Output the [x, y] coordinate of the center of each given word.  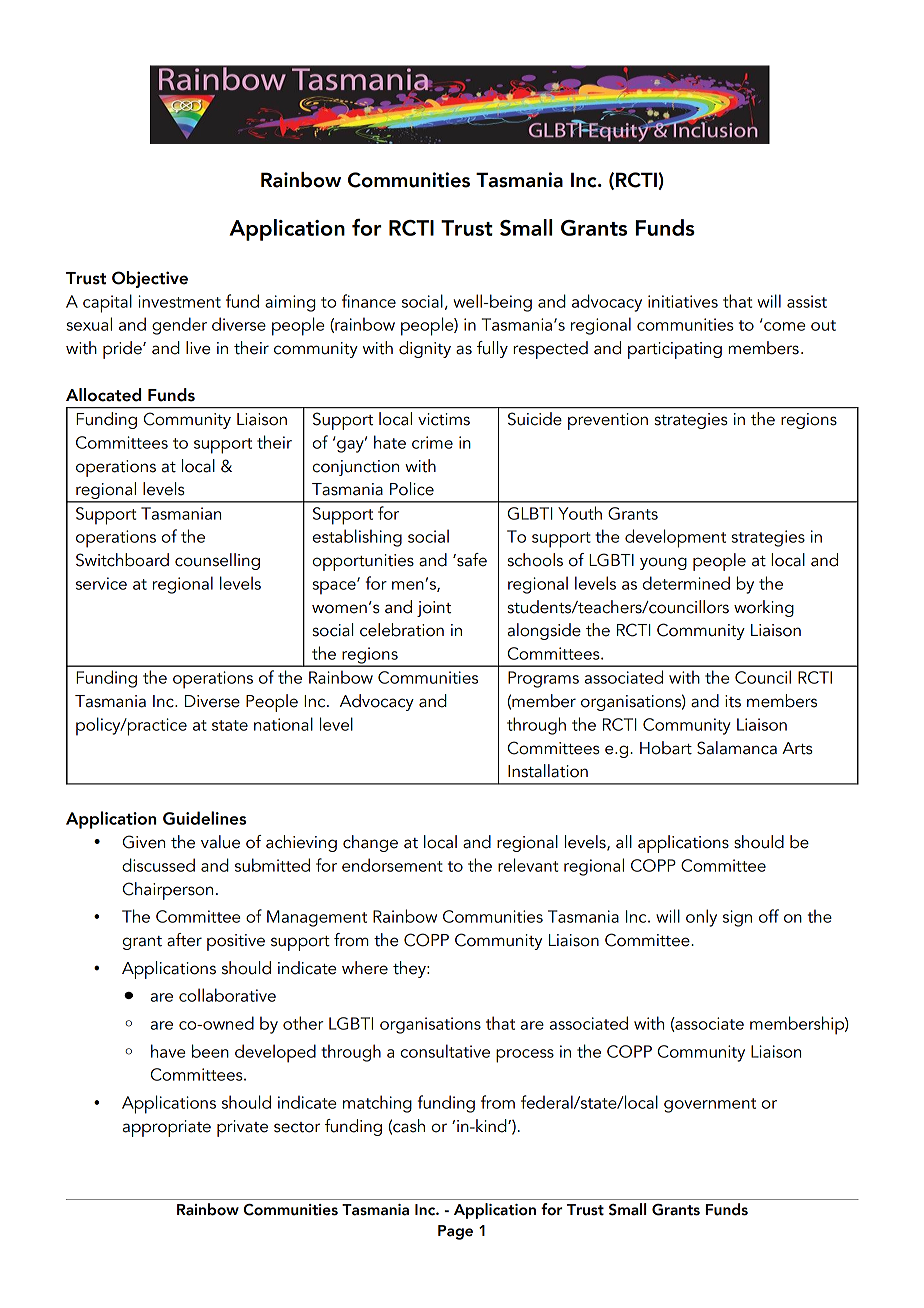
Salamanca [737, 748]
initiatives [683, 301]
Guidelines [204, 818]
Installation [548, 771]
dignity [425, 349]
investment [179, 301]
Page [455, 1232]
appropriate [167, 1128]
